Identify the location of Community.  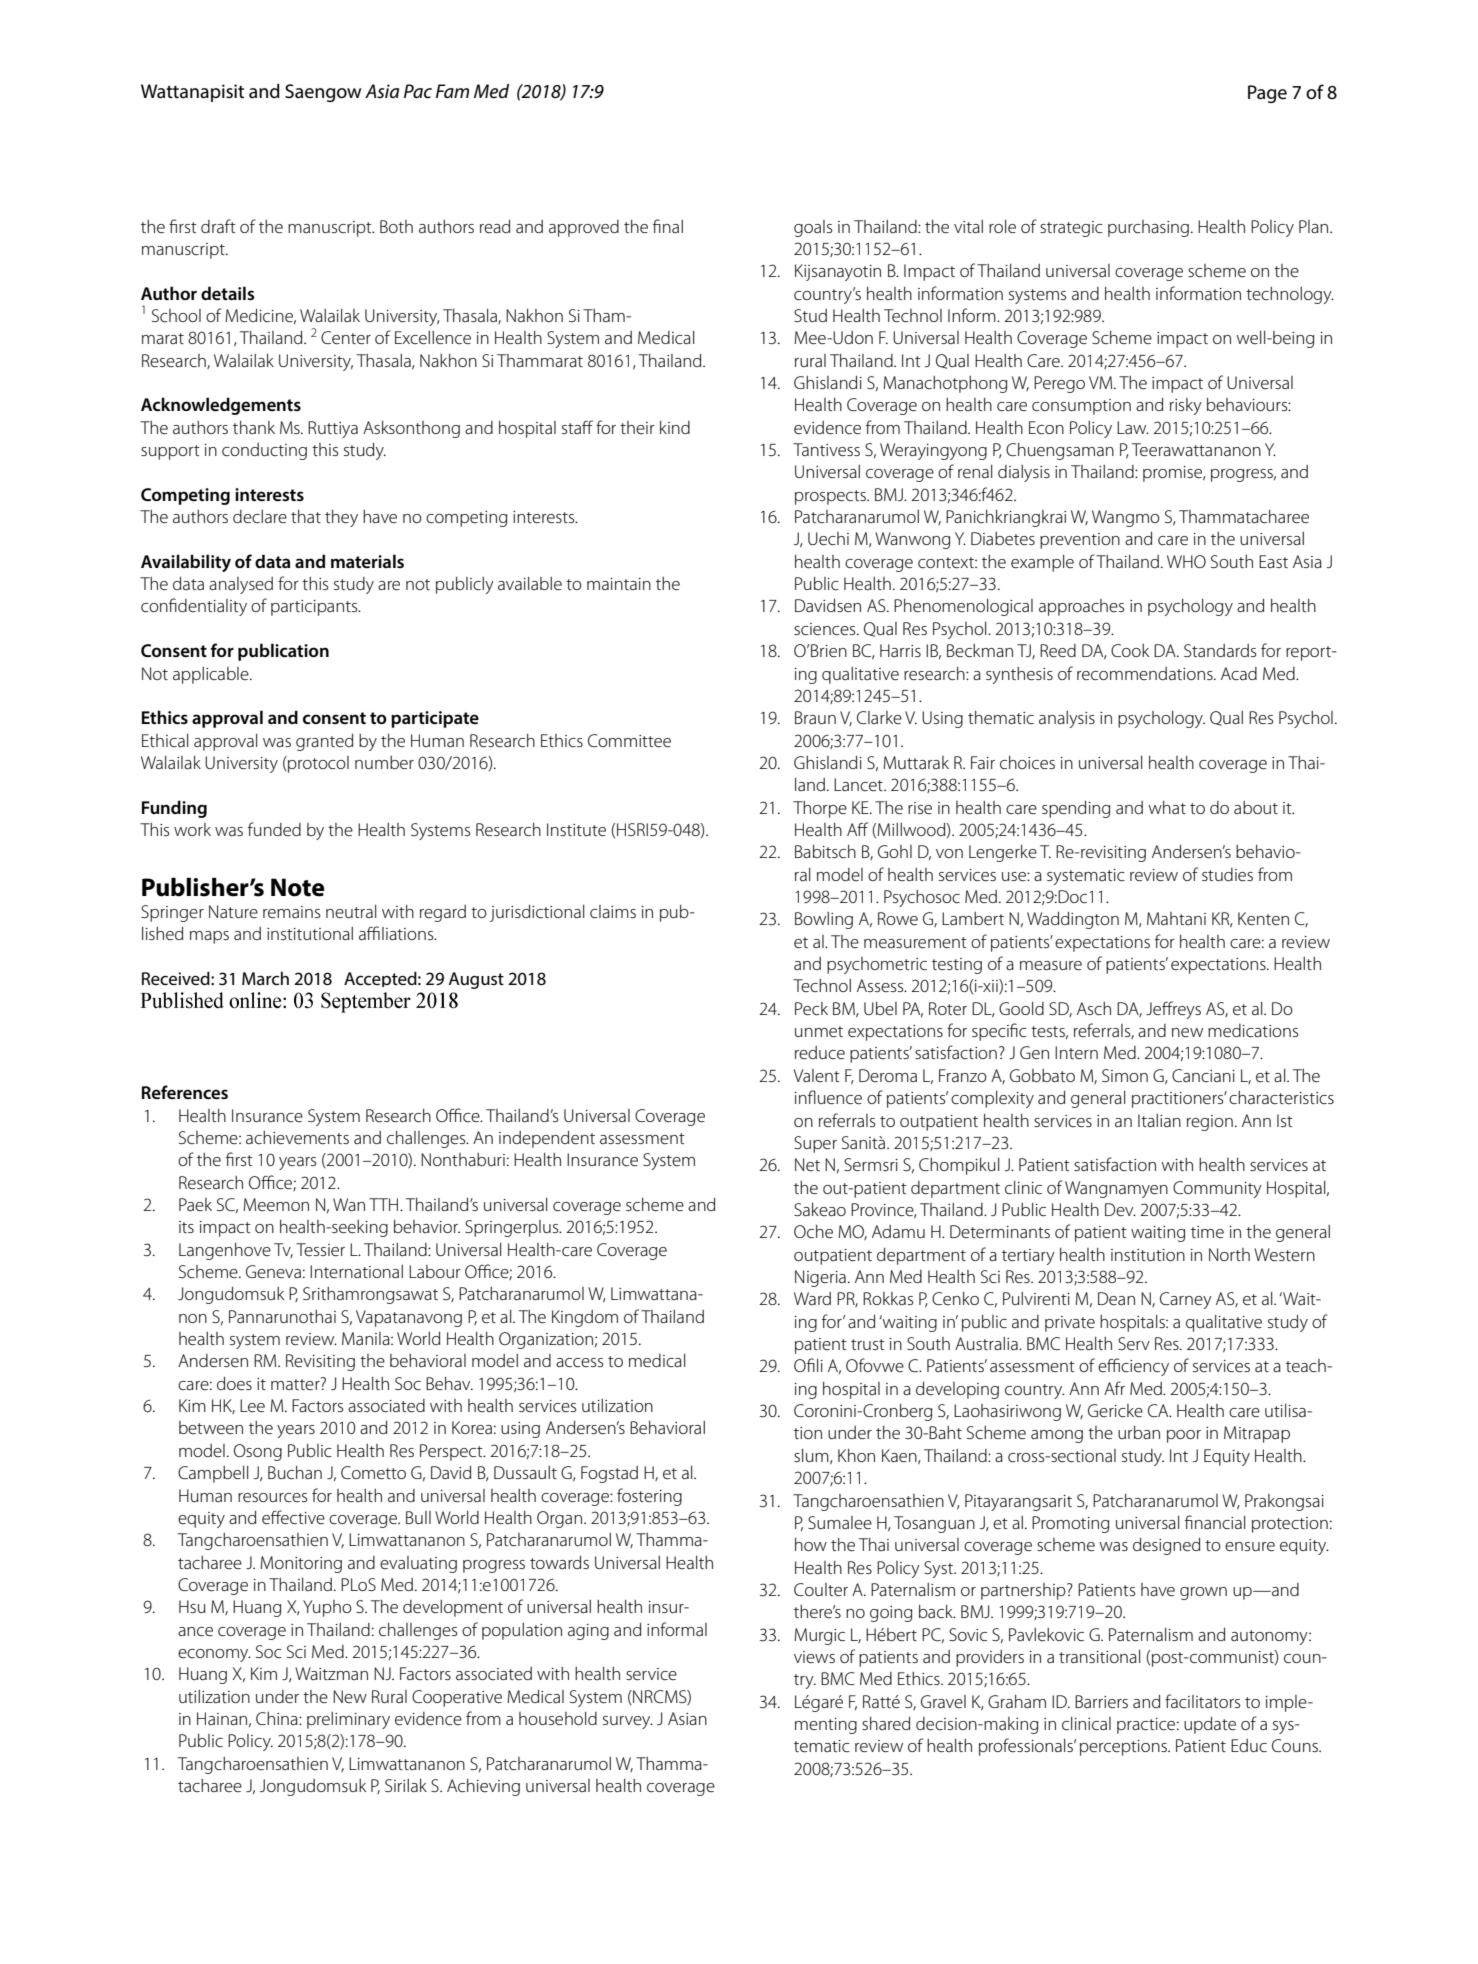
(1217, 1189).
